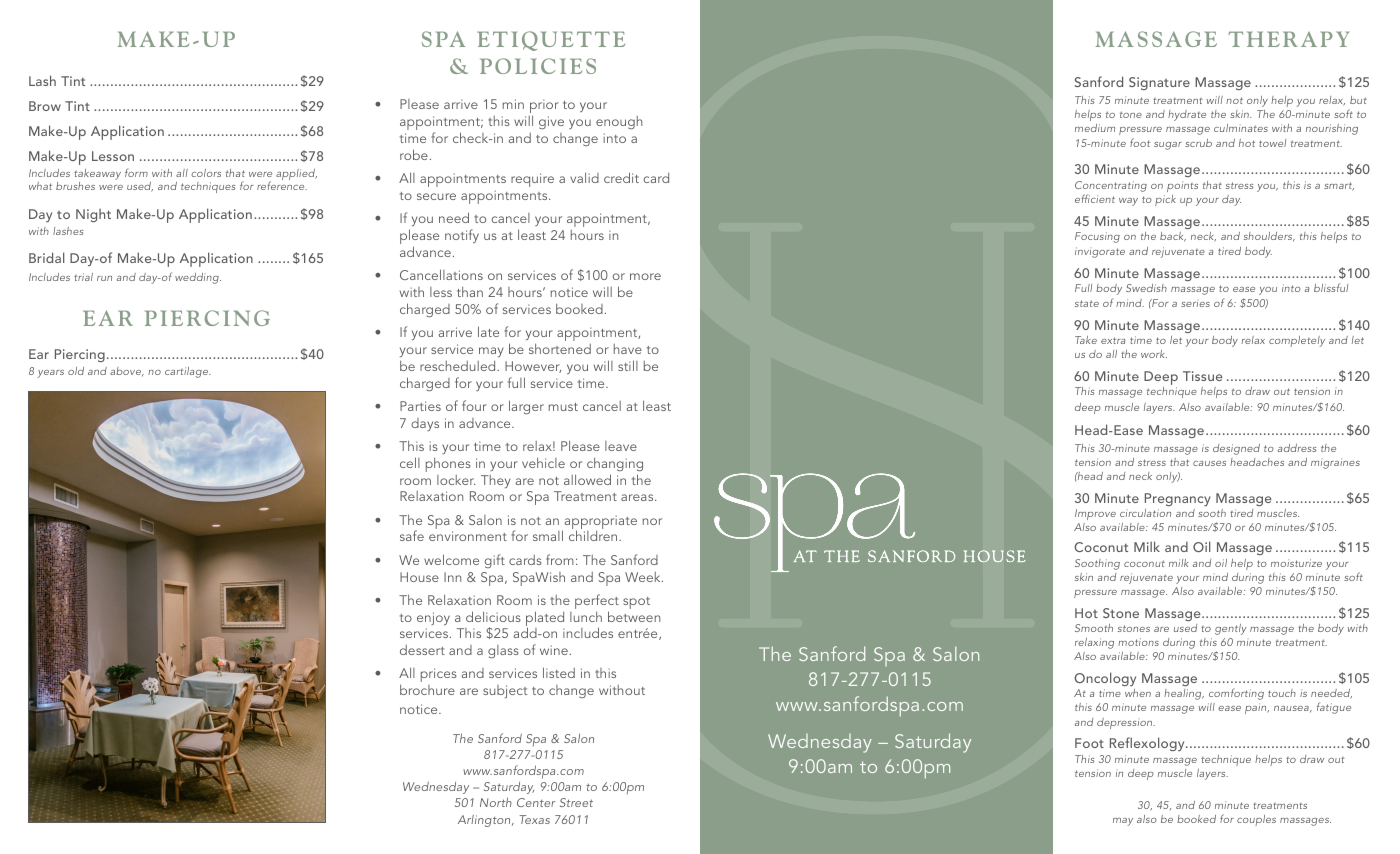  What do you see at coordinates (559, 672) in the screenshot?
I see `listed` at bounding box center [559, 672].
